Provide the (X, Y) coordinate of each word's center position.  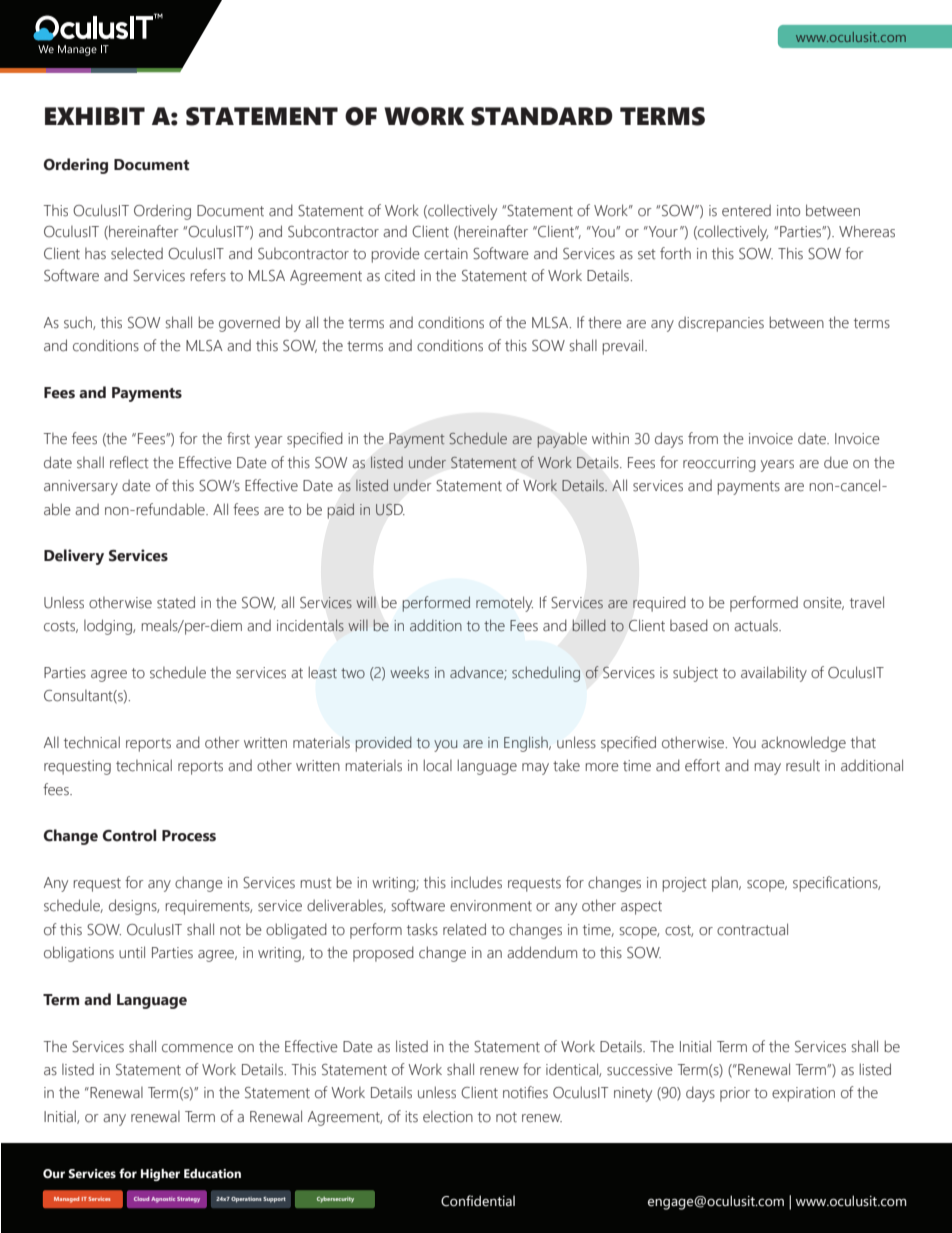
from (703, 438)
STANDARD (542, 116)
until (132, 952)
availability (774, 674)
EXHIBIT (95, 116)
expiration (803, 1094)
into (788, 211)
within (610, 438)
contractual (752, 929)
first (238, 438)
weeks (409, 672)
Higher (160, 1175)
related (464, 929)
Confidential (478, 1201)
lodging (109, 627)
